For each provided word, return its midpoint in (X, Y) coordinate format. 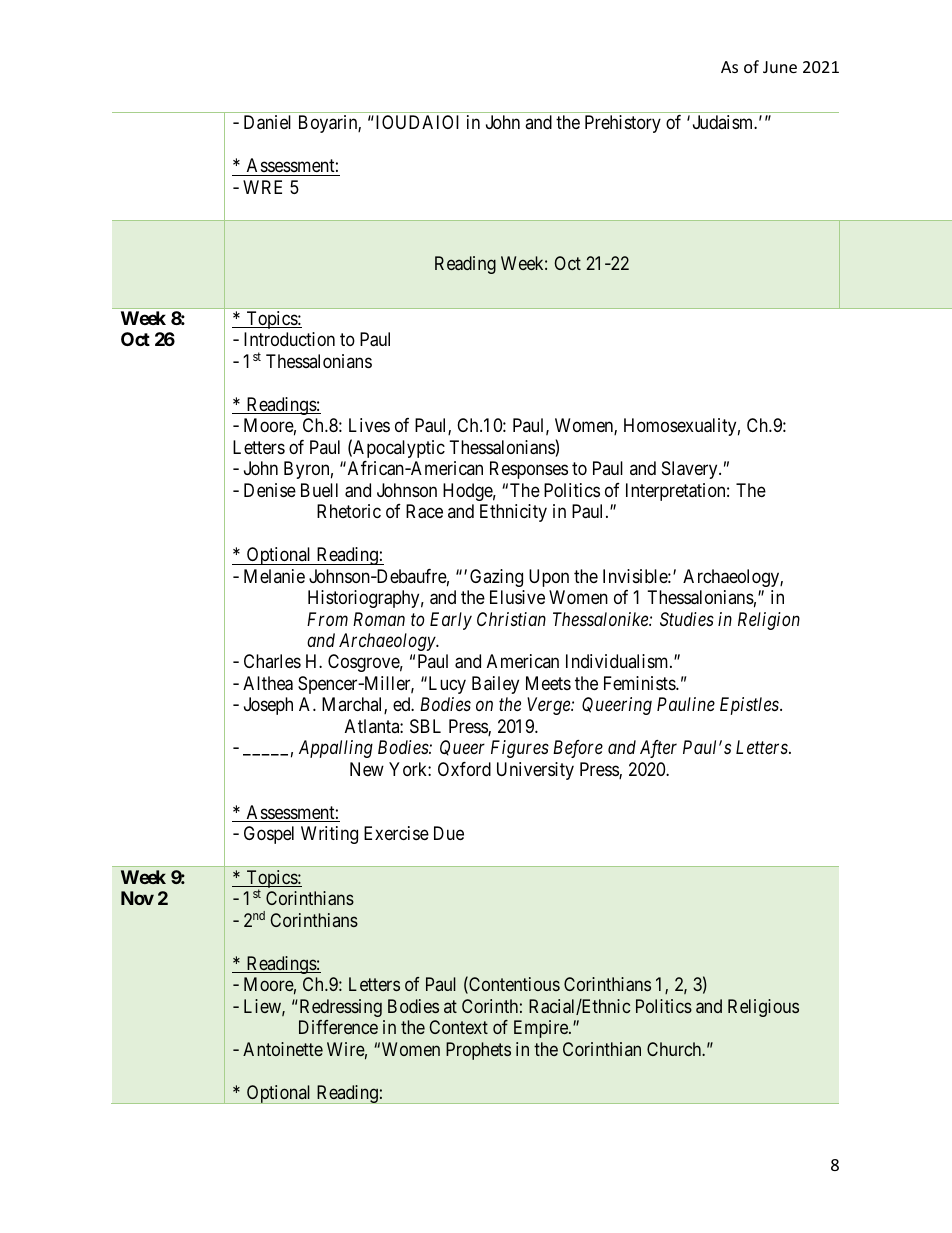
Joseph (268, 706)
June (780, 67)
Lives (369, 425)
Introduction (289, 339)
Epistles (750, 706)
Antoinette (283, 1049)
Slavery (691, 470)
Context (458, 1027)
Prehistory (623, 124)
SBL (425, 726)
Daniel (267, 122)
